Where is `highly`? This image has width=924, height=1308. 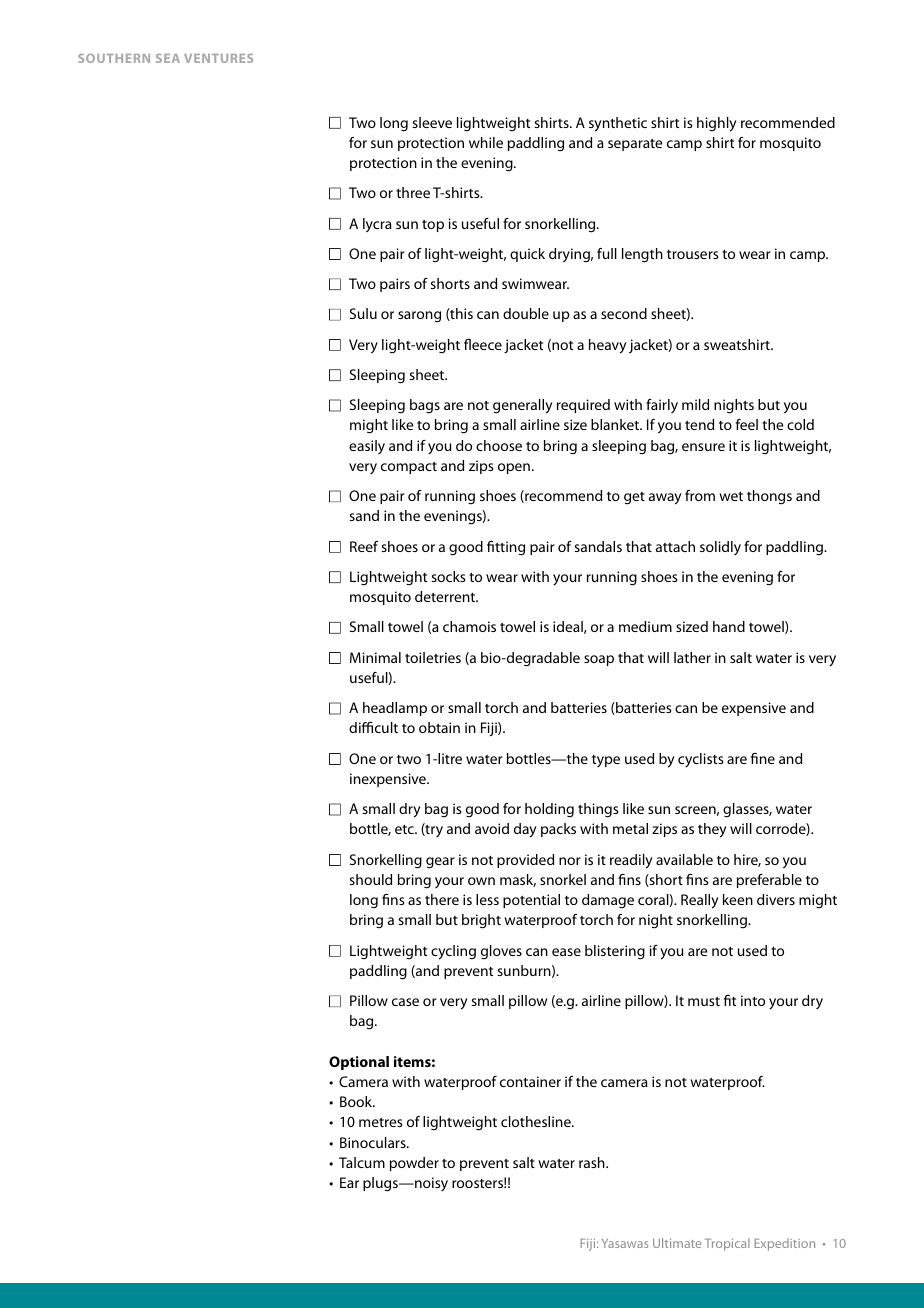 highly is located at coordinates (716, 124).
